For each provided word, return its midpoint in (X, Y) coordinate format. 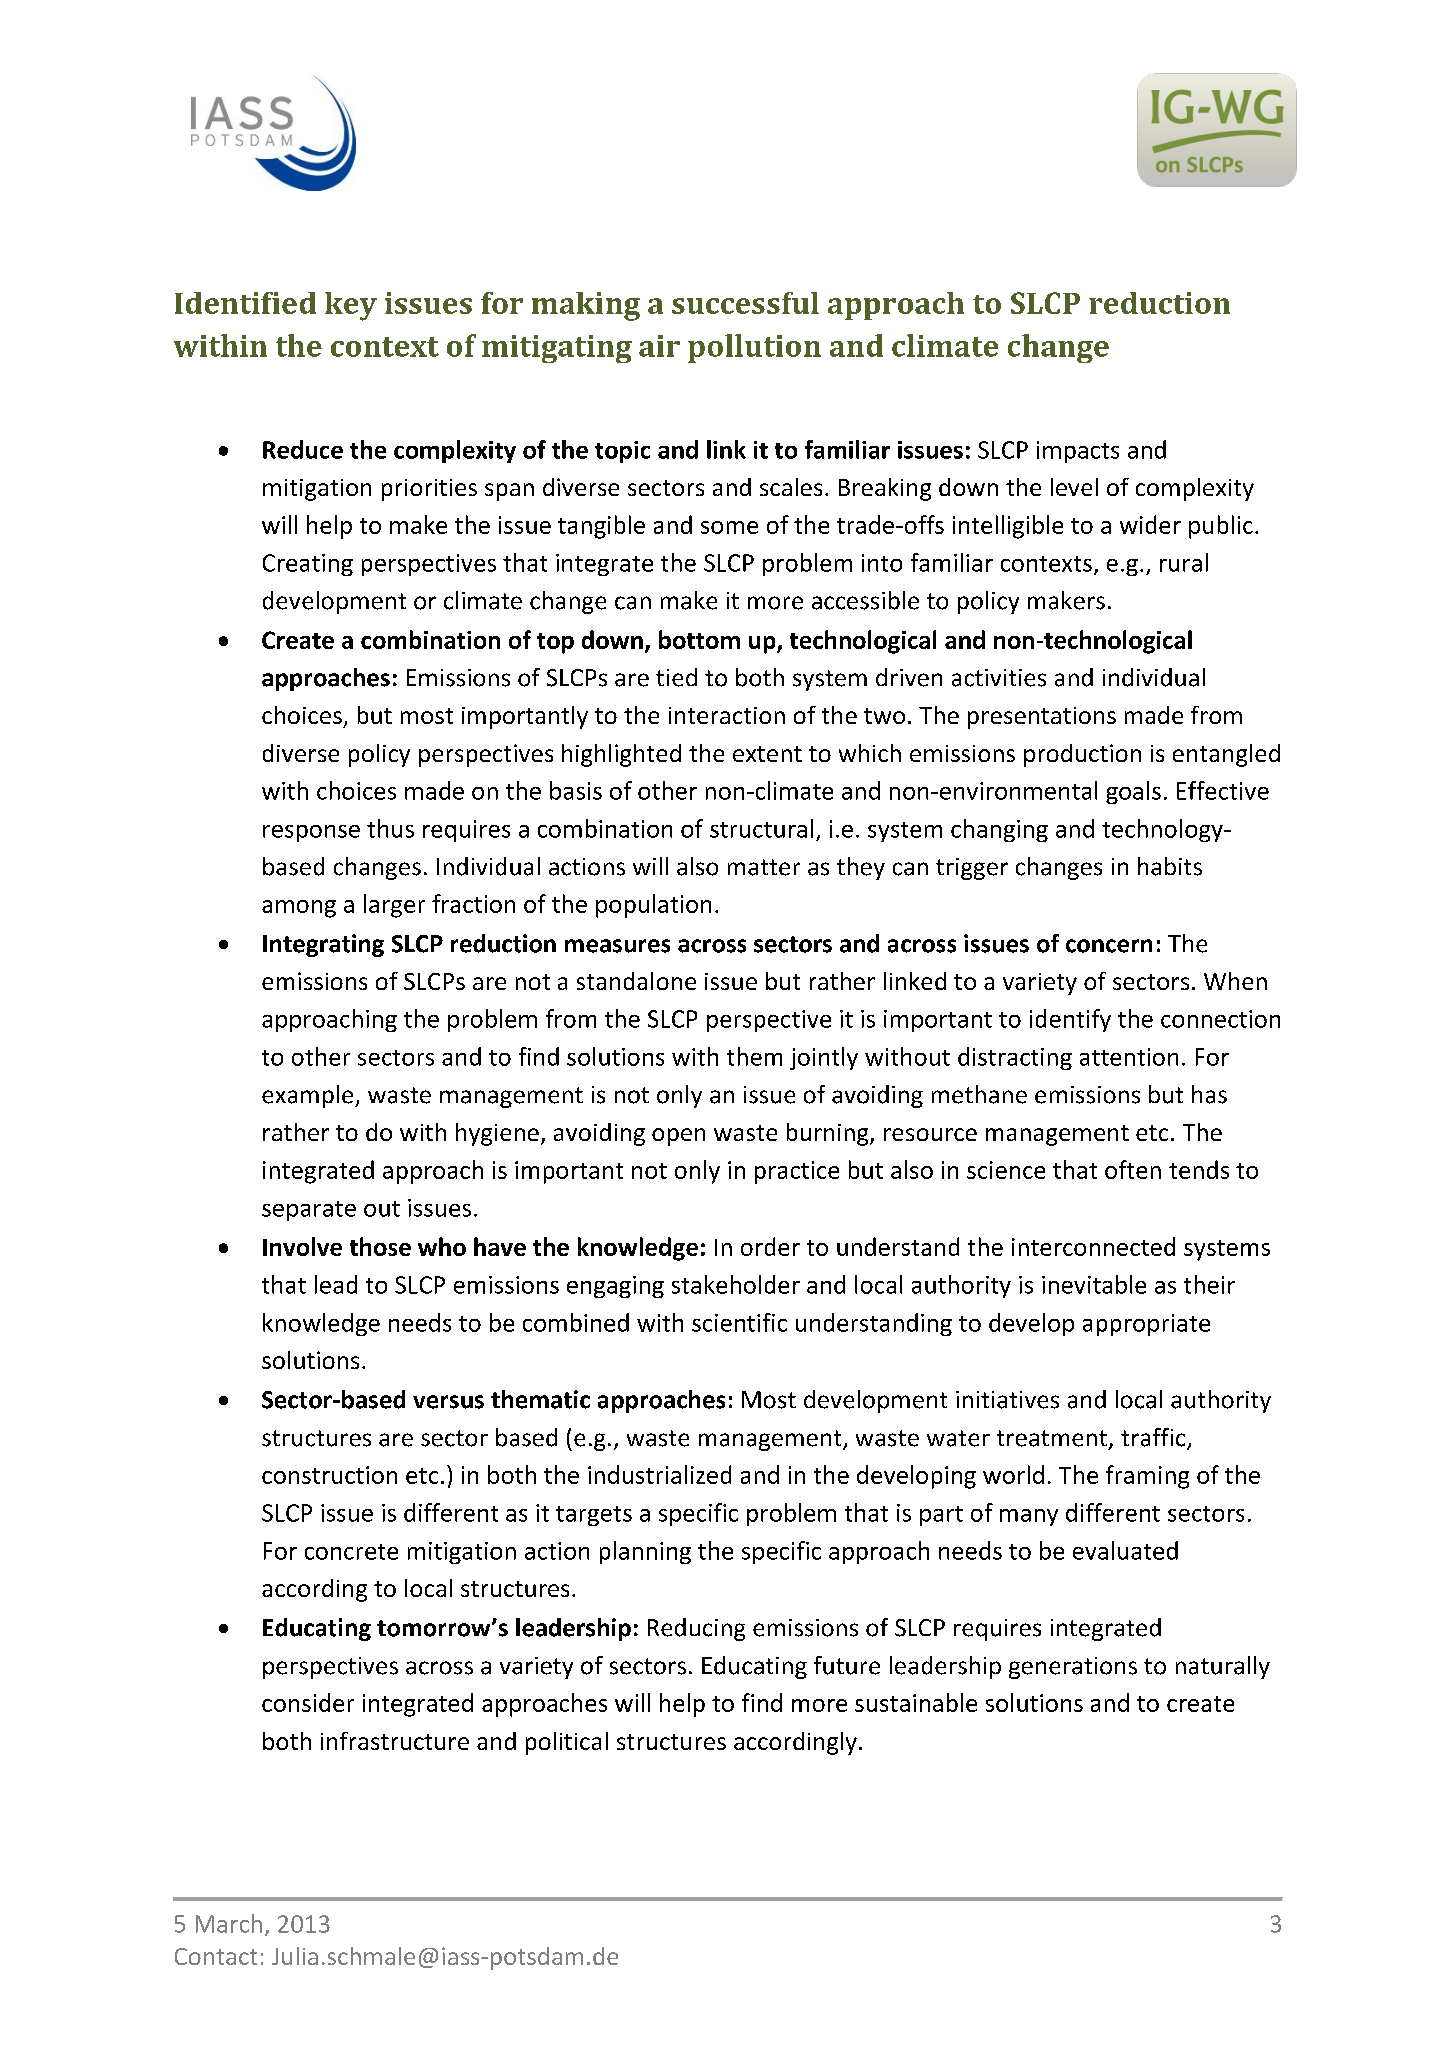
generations (1073, 1668)
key (351, 306)
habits (1170, 866)
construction (329, 1475)
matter (764, 867)
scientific (739, 1322)
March (229, 1923)
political (567, 1743)
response (311, 833)
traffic (1154, 1438)
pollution (754, 348)
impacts (1078, 452)
